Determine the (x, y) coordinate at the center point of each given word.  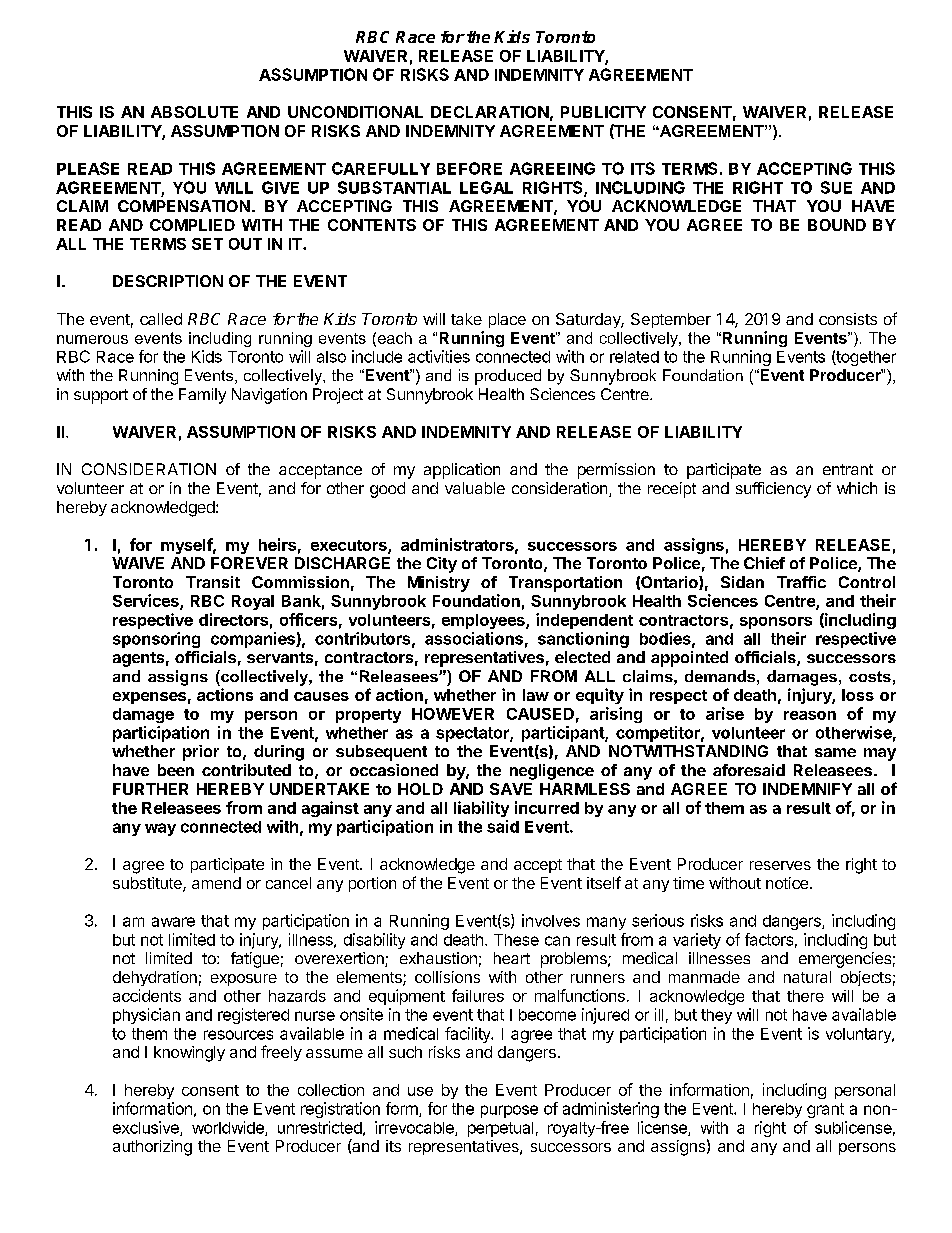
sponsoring (156, 640)
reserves (780, 865)
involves (551, 920)
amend (216, 883)
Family (202, 396)
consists (848, 319)
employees (484, 621)
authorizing (152, 1148)
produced (508, 377)
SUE (836, 187)
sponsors (776, 623)
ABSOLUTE (194, 112)
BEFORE (469, 168)
